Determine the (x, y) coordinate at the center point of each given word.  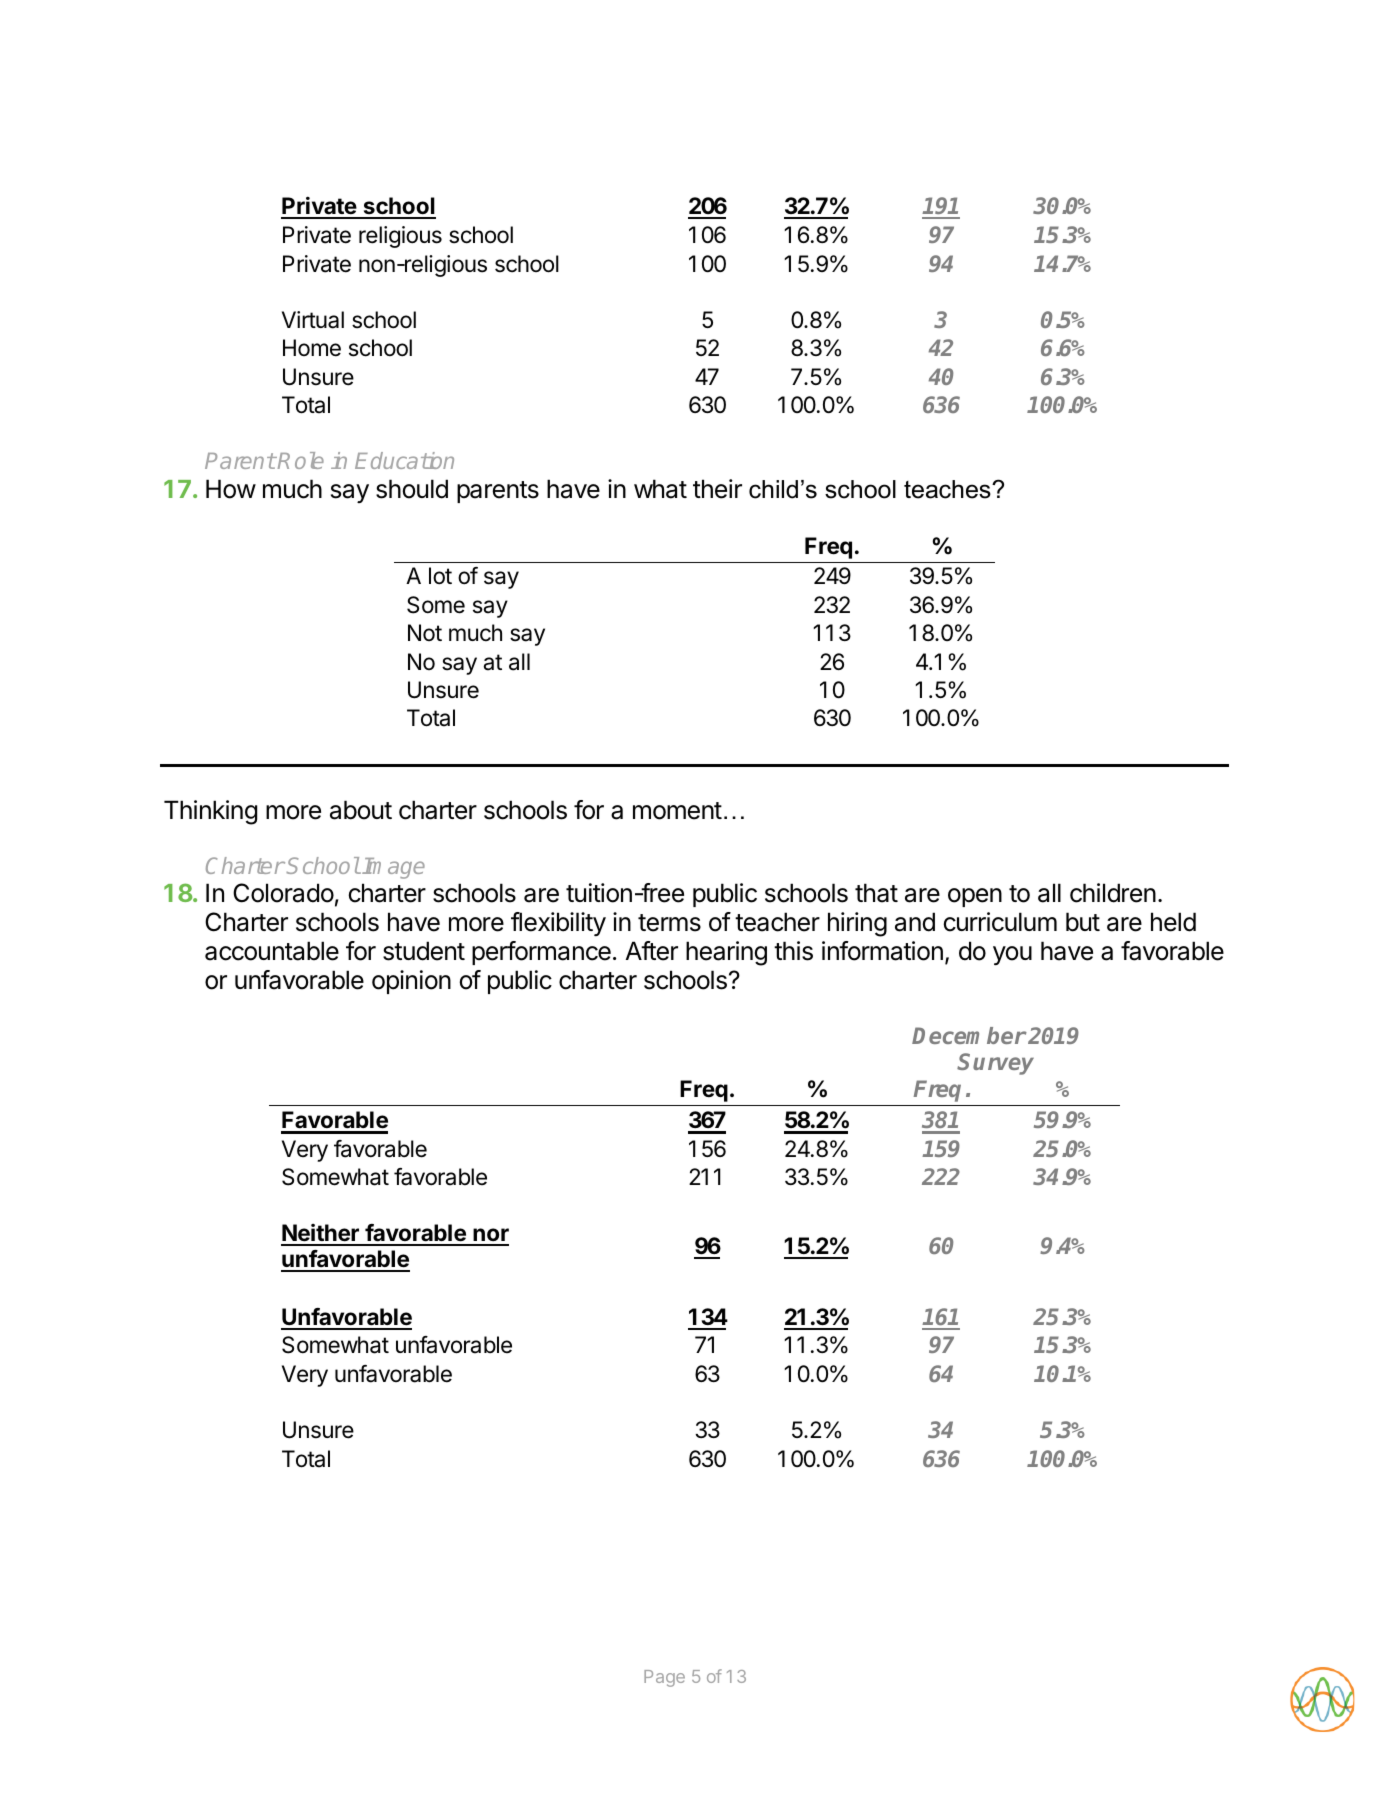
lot (440, 576)
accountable (272, 951)
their (717, 489)
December (969, 1035)
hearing (726, 953)
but (1083, 922)
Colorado (283, 893)
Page (664, 1678)
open (975, 897)
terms (669, 923)
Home (312, 348)
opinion (411, 982)
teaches (948, 489)
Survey (995, 1064)
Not (425, 632)
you (1012, 956)
